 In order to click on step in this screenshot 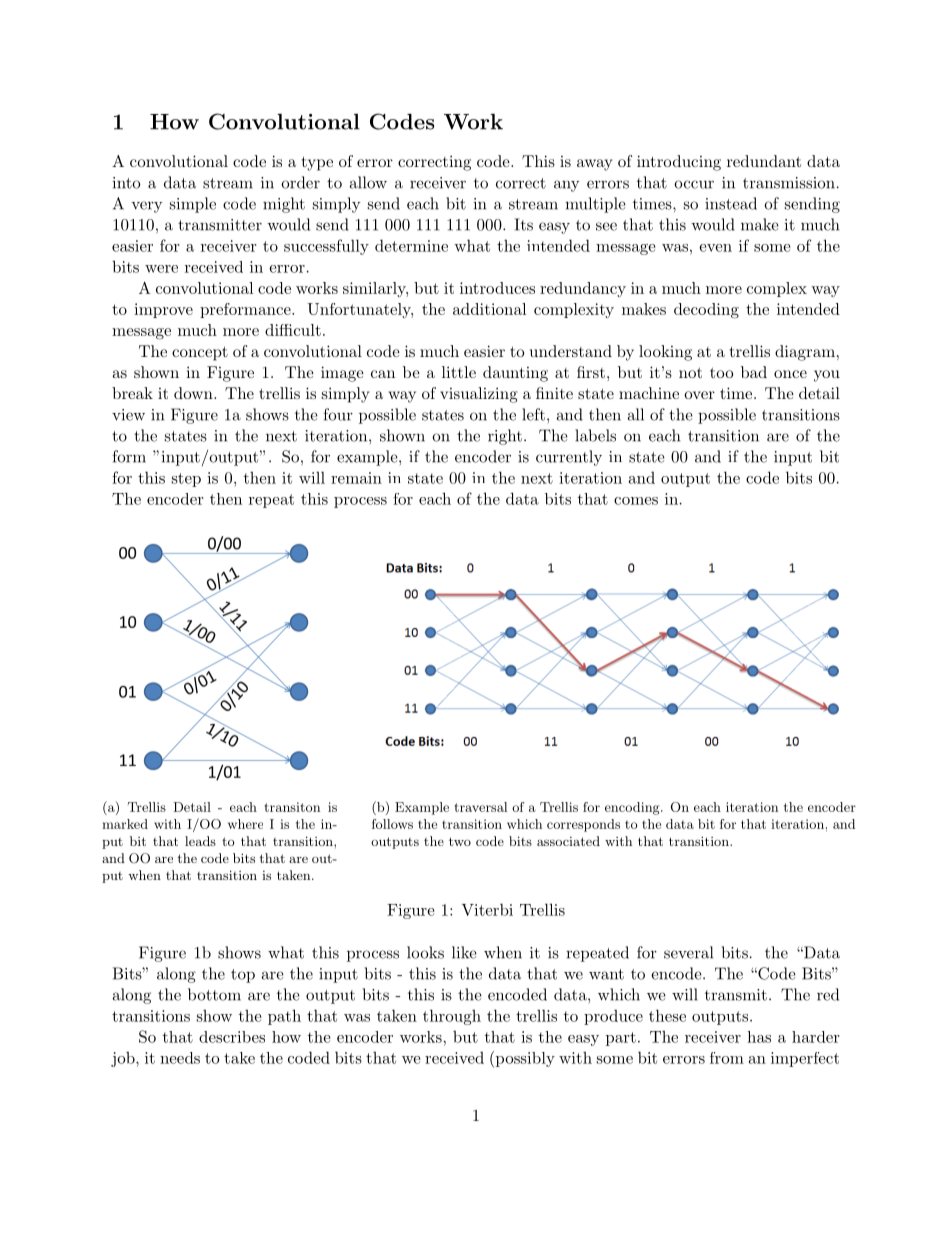, I will do `click(186, 480)`.
